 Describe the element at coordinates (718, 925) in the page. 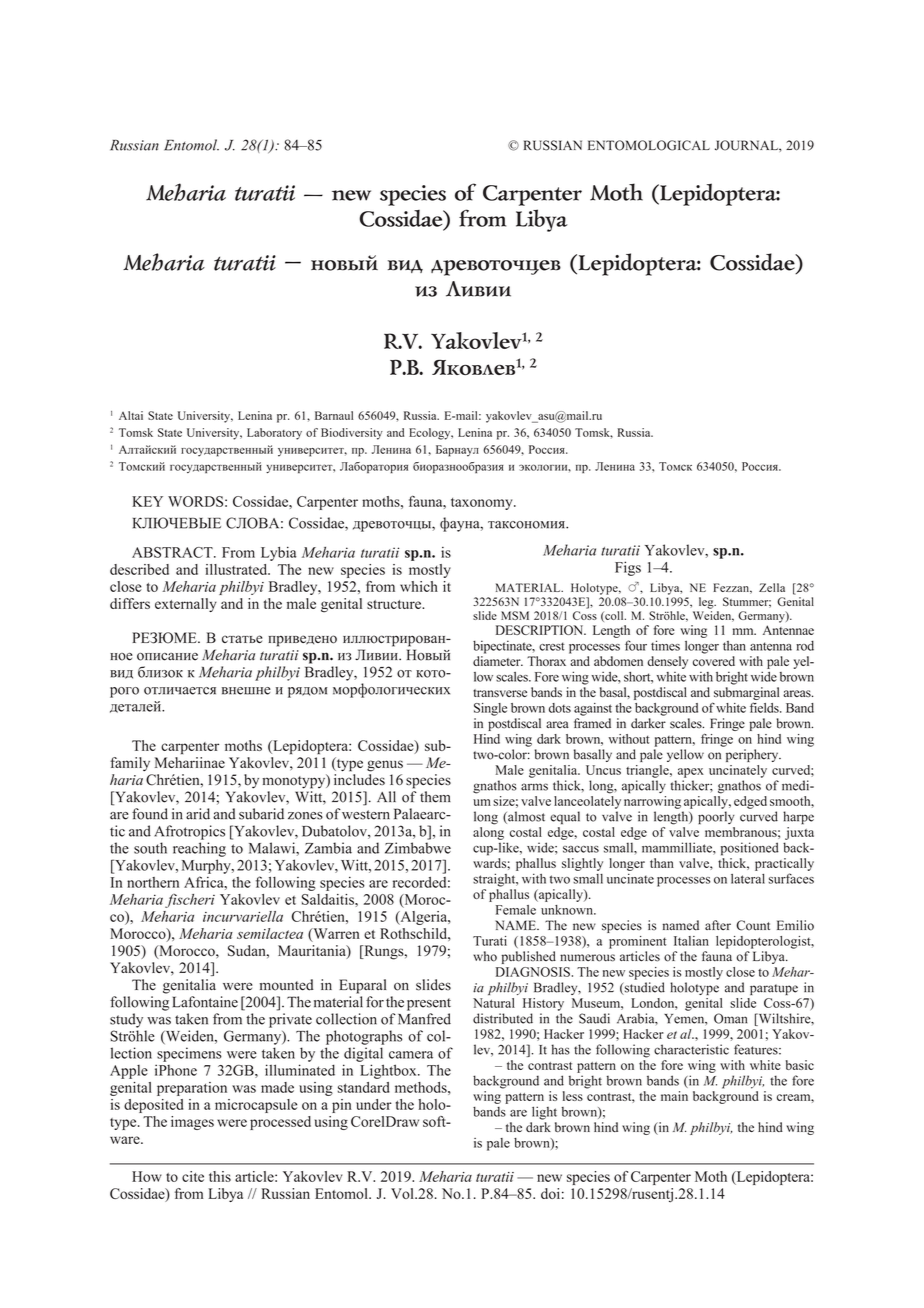

I see `after` at that location.
